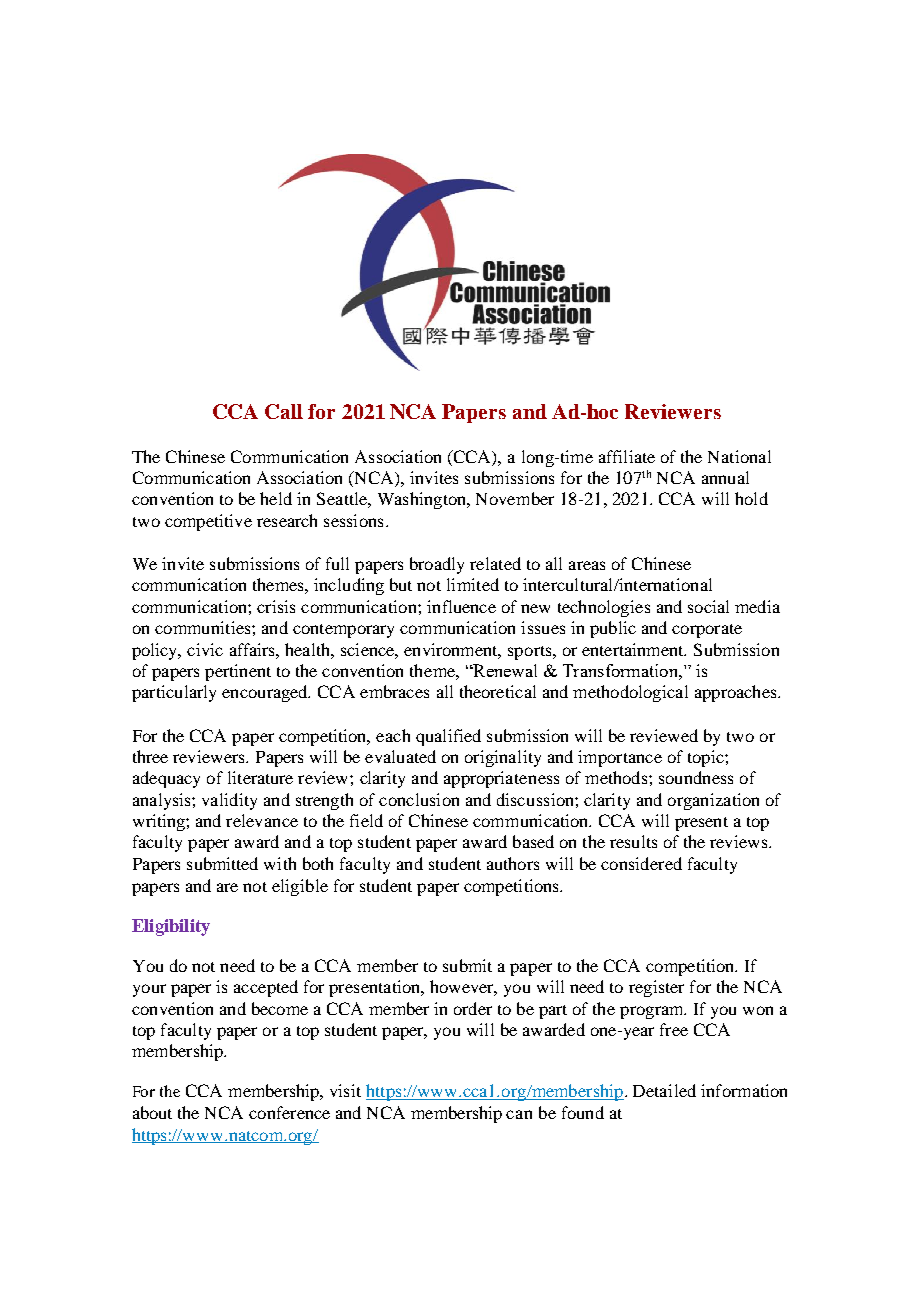 This image has width=924, height=1308. I want to click on environment, so click(452, 650).
